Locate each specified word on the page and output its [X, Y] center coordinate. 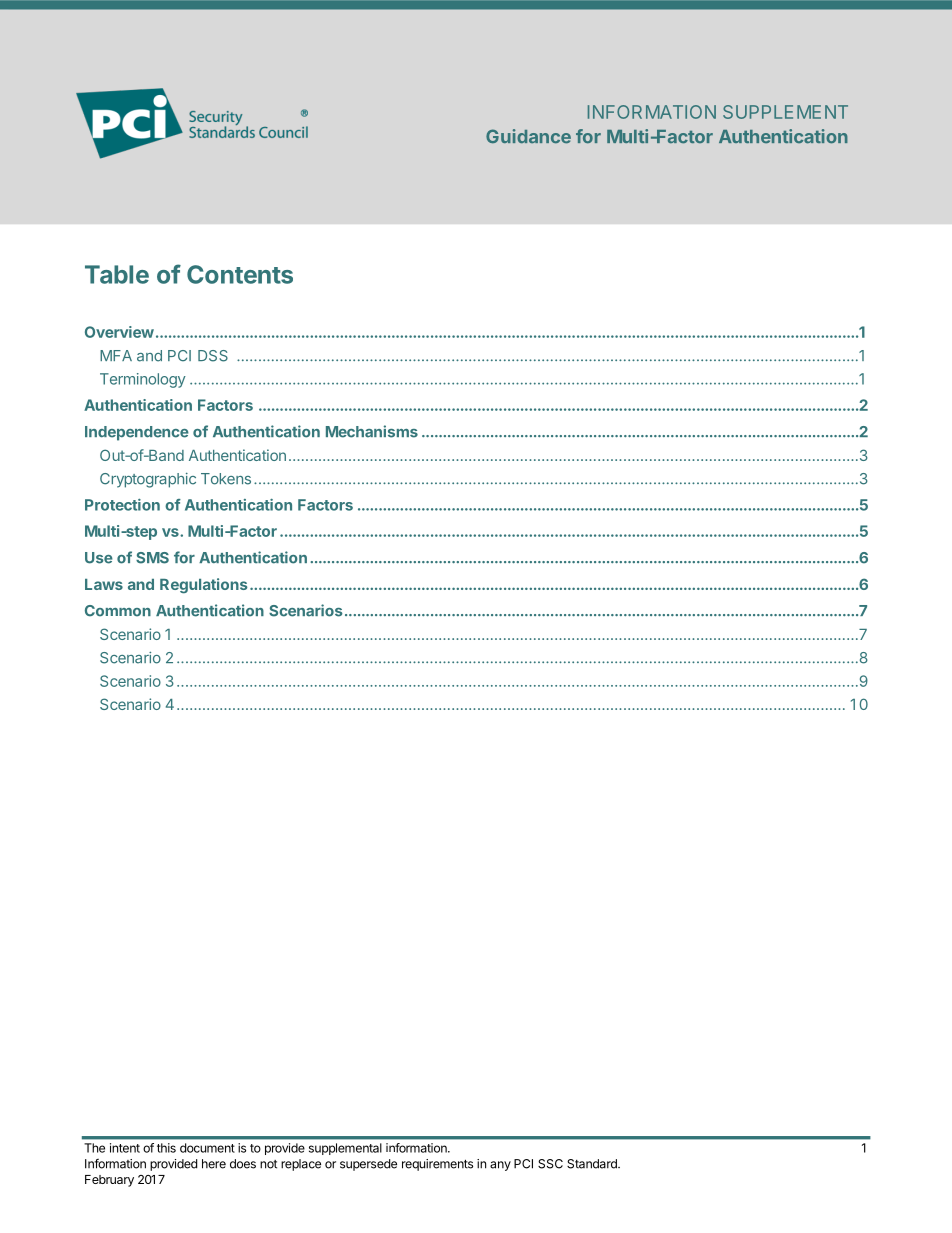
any [500, 1166]
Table [117, 274]
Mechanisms [372, 431]
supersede [368, 1165]
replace [301, 1165]
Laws [104, 584]
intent [125, 1148]
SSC [550, 1164]
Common [118, 611]
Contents [240, 274]
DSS [213, 356]
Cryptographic [148, 480]
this [166, 1148]
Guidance [528, 136]
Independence [137, 433]
